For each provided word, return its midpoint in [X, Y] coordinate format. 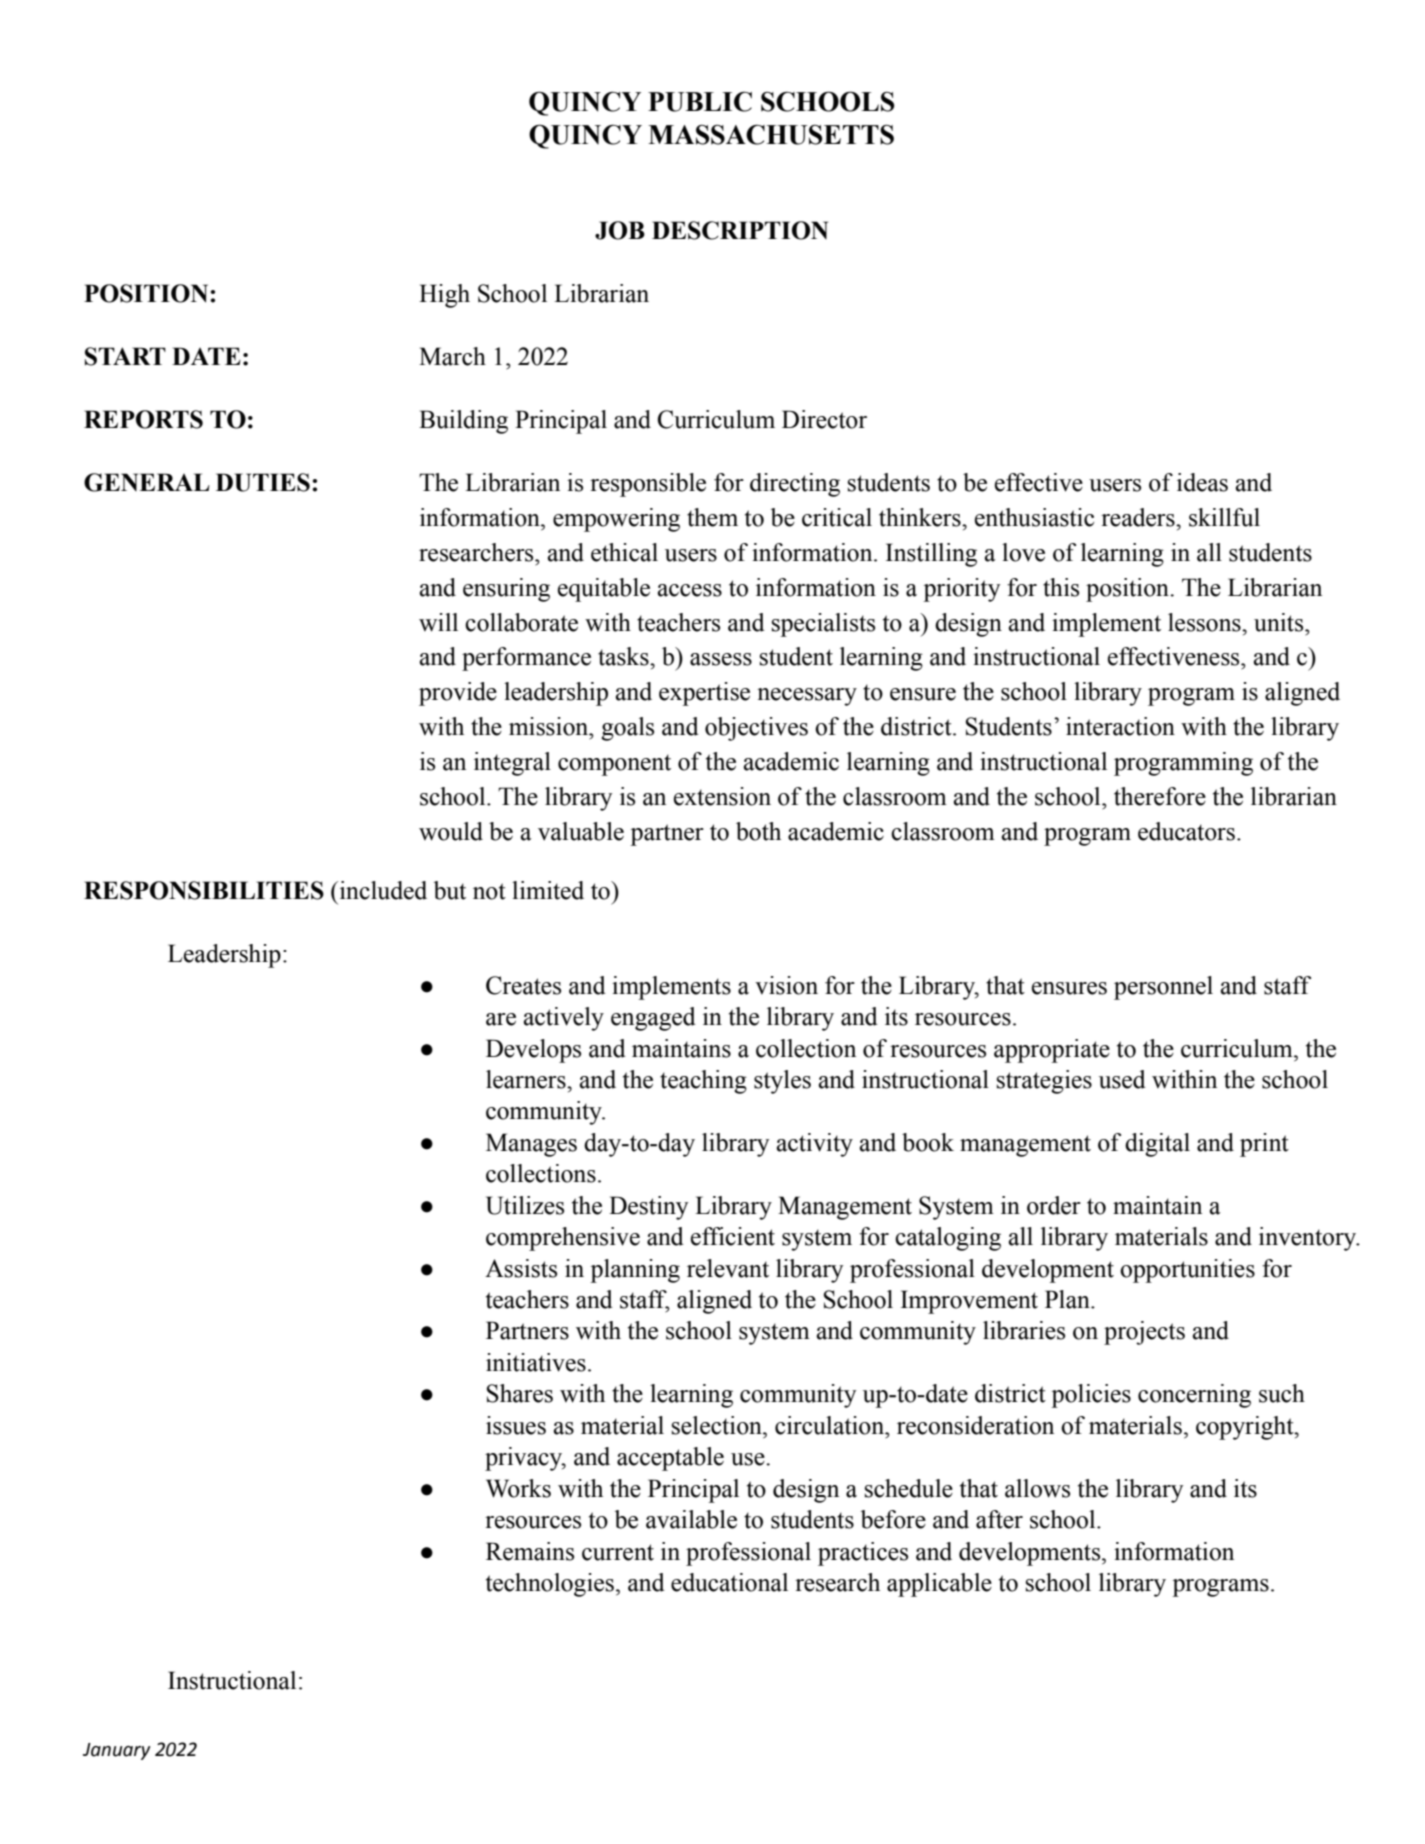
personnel [1163, 988]
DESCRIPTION [740, 230]
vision [786, 985]
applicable [939, 1585]
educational [729, 1582]
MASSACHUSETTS [771, 134]
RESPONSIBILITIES [204, 890]
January [117, 1751]
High [444, 296]
